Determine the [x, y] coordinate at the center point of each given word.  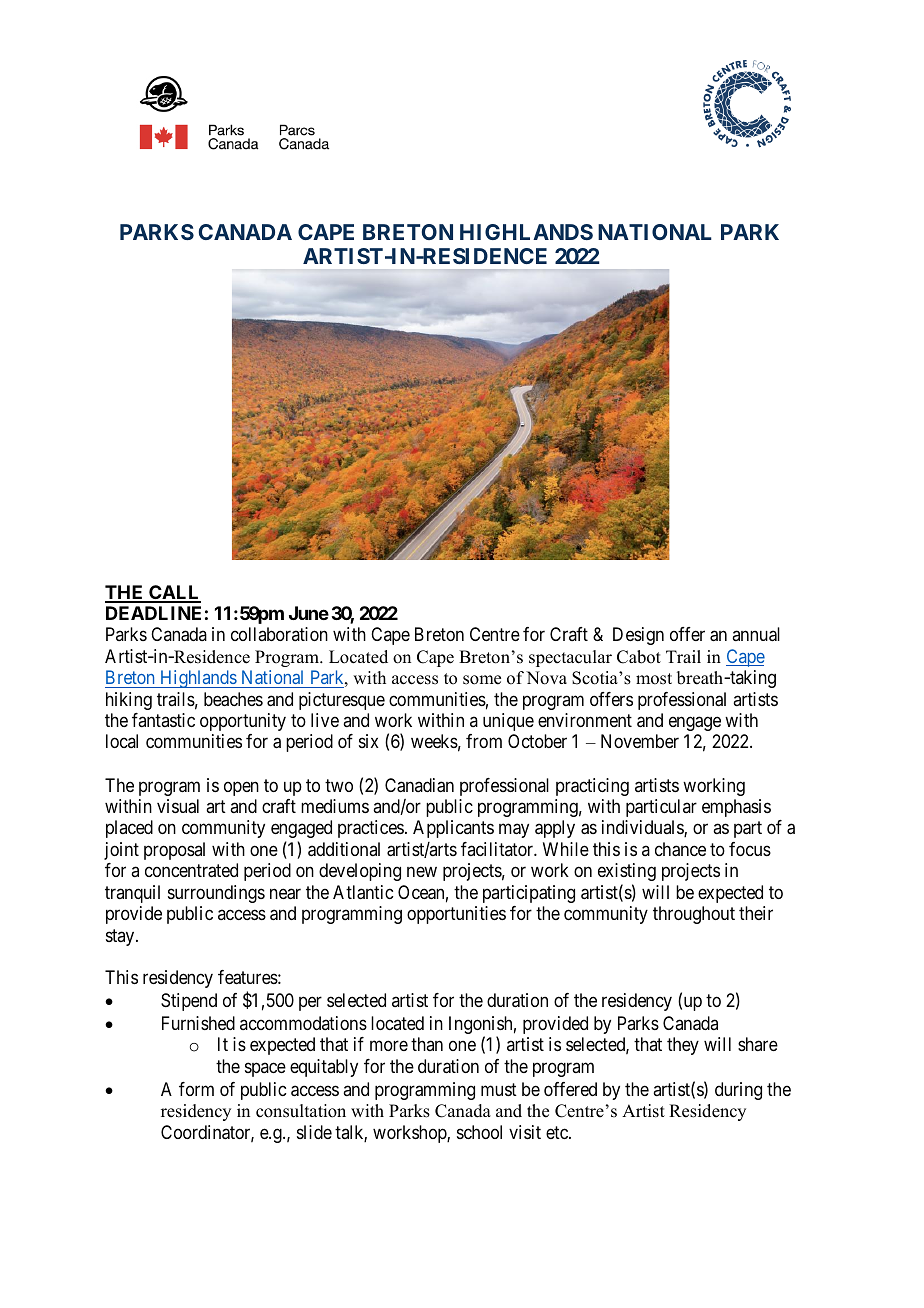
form [196, 1089]
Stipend [189, 1002]
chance [680, 849]
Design [638, 636]
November [640, 741]
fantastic [163, 720]
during [738, 1091]
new [422, 872]
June [309, 613]
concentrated [191, 870]
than [427, 1044]
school [479, 1132]
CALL [174, 593]
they [683, 1046]
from [484, 741]
